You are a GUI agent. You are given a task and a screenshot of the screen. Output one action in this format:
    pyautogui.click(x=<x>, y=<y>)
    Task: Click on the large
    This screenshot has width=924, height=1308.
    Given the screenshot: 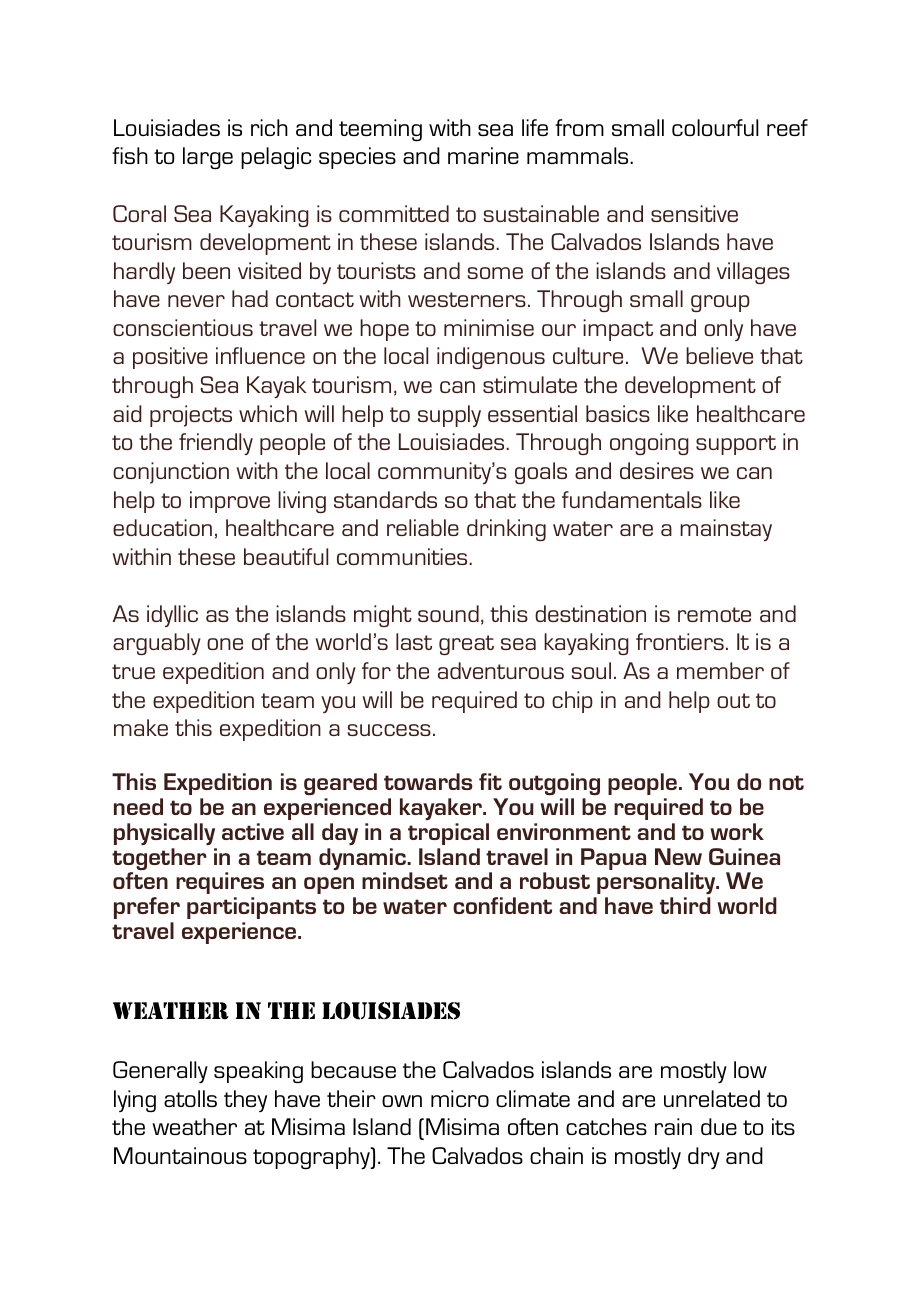 What is the action you would take?
    pyautogui.click(x=208, y=158)
